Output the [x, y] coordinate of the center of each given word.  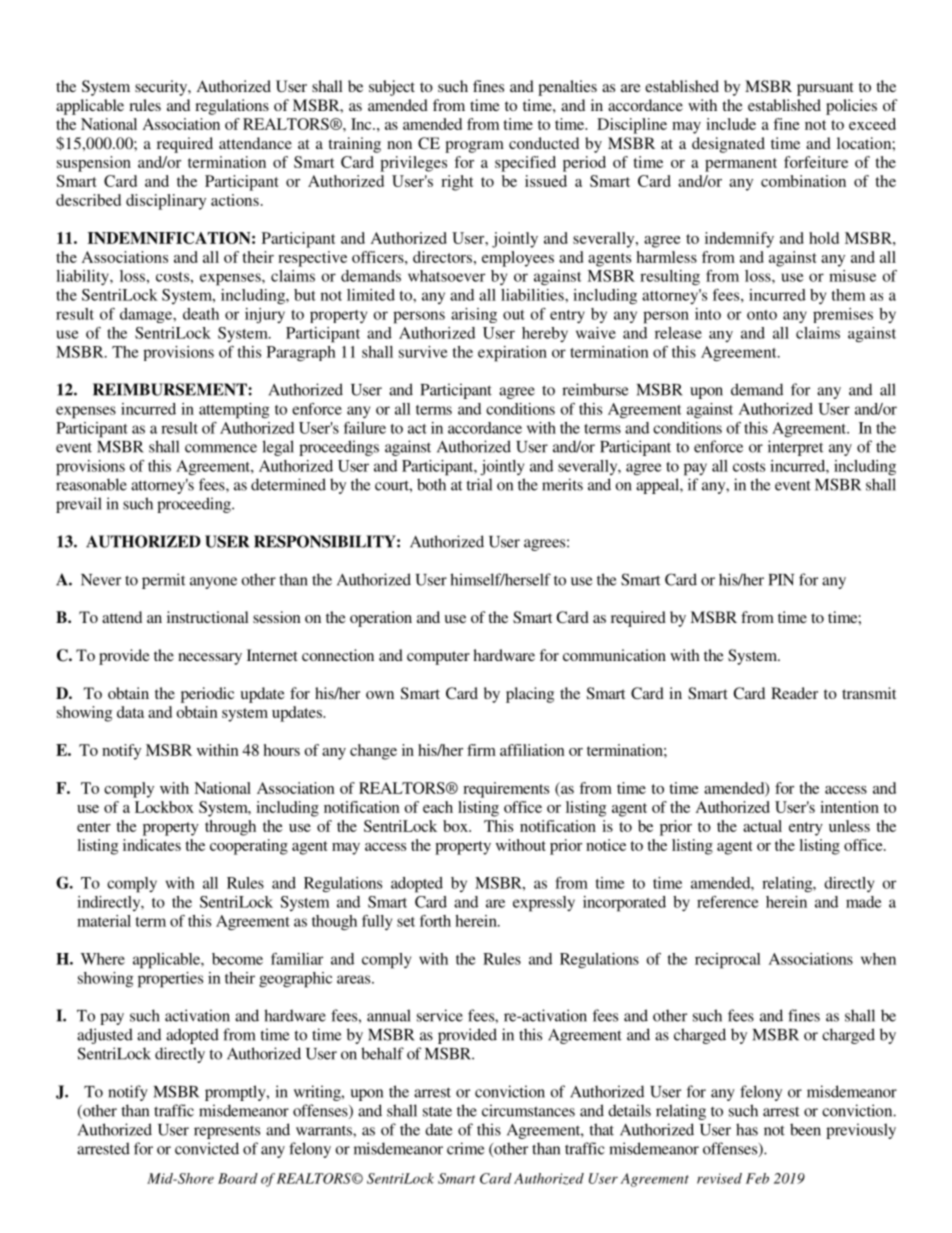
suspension [94, 164]
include [731, 124]
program [474, 147]
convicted [207, 1148]
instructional [208, 617]
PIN [781, 580]
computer [438, 658]
